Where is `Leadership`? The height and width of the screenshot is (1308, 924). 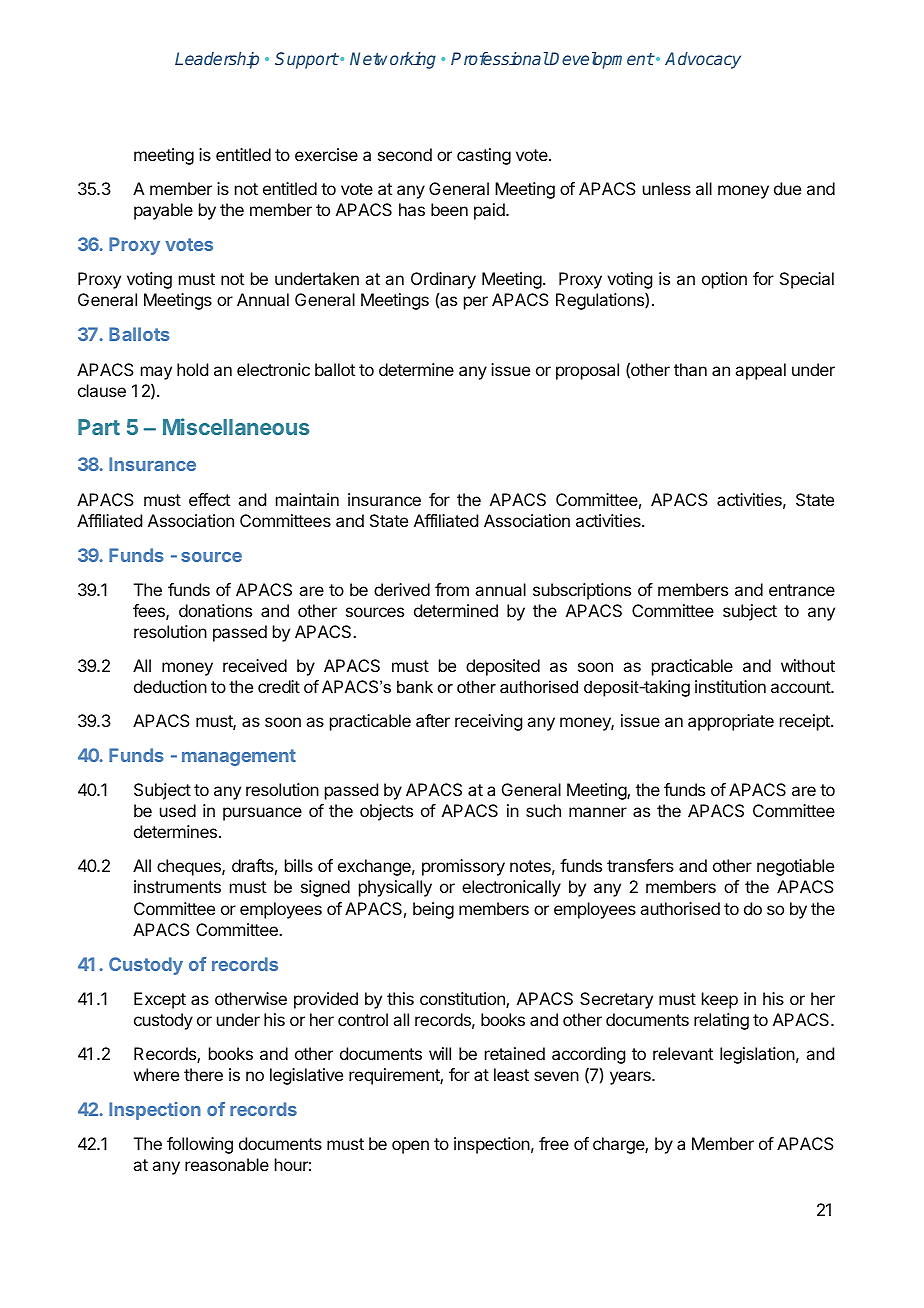 Leadership is located at coordinates (217, 60).
